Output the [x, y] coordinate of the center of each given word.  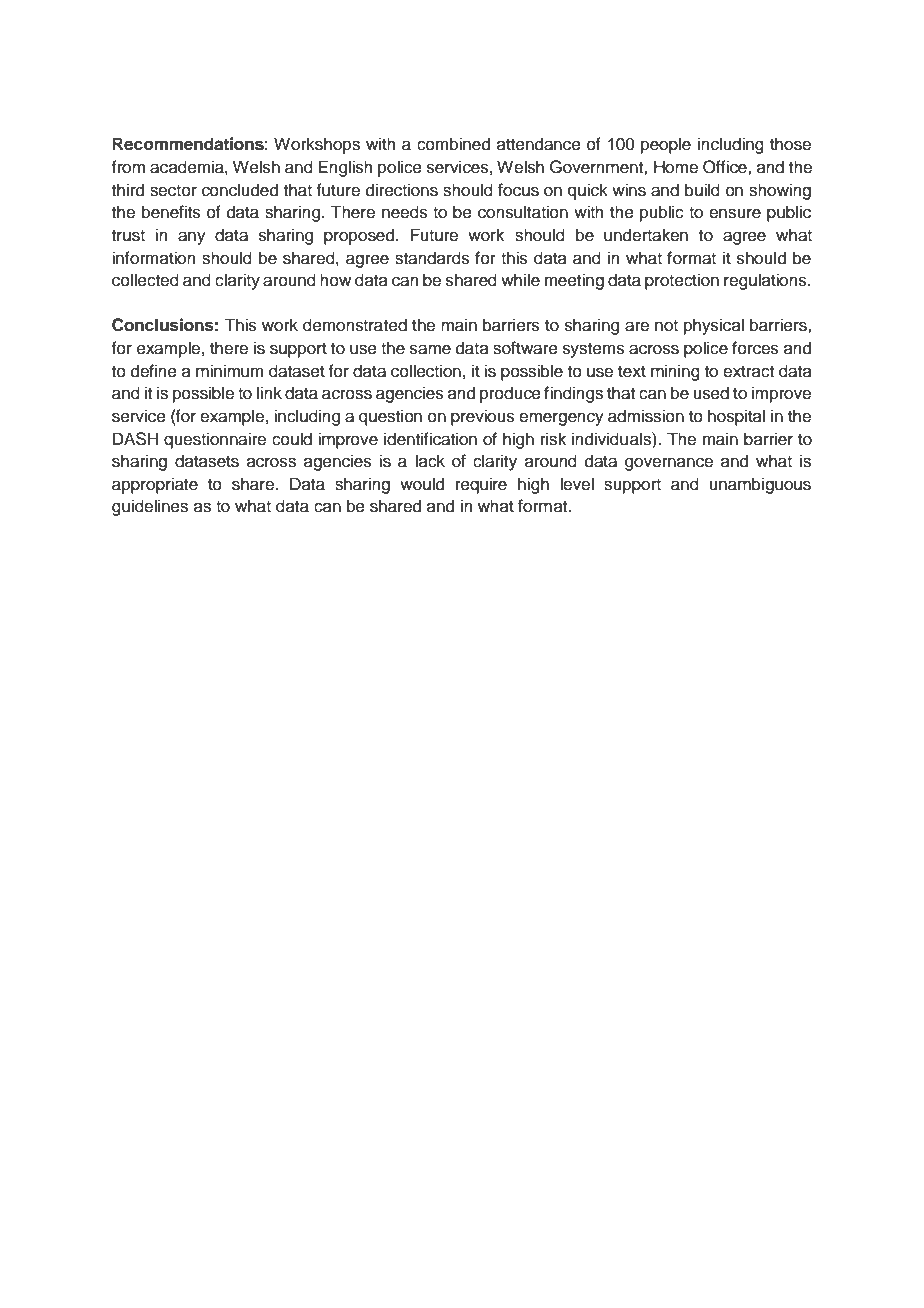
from [128, 167]
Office [726, 167]
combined [453, 144]
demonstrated [355, 325]
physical [714, 326]
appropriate [155, 485]
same [430, 349]
